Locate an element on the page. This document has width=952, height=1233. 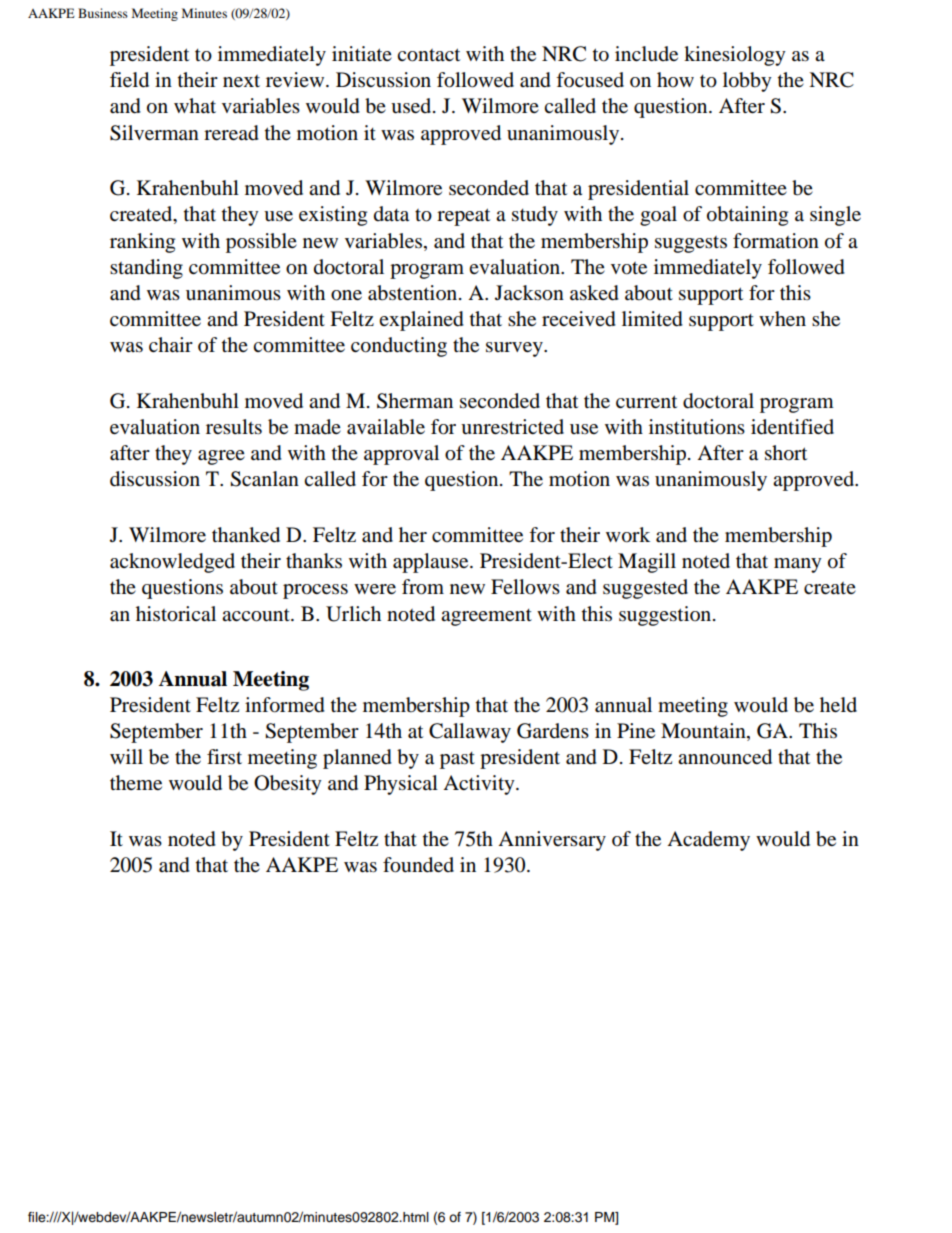
next is located at coordinates (241, 81).
